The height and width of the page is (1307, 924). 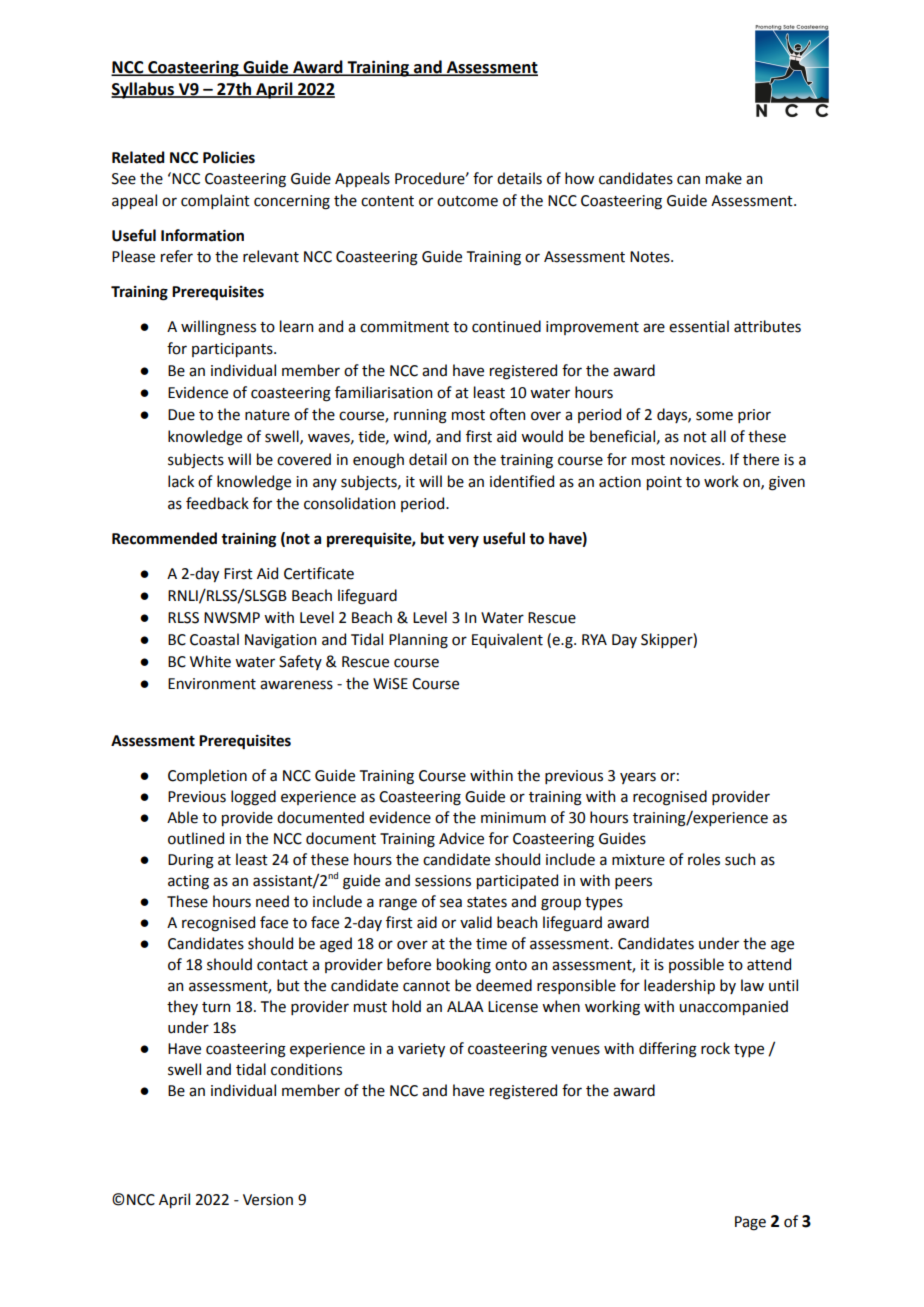 I want to click on RYA, so click(x=594, y=639).
